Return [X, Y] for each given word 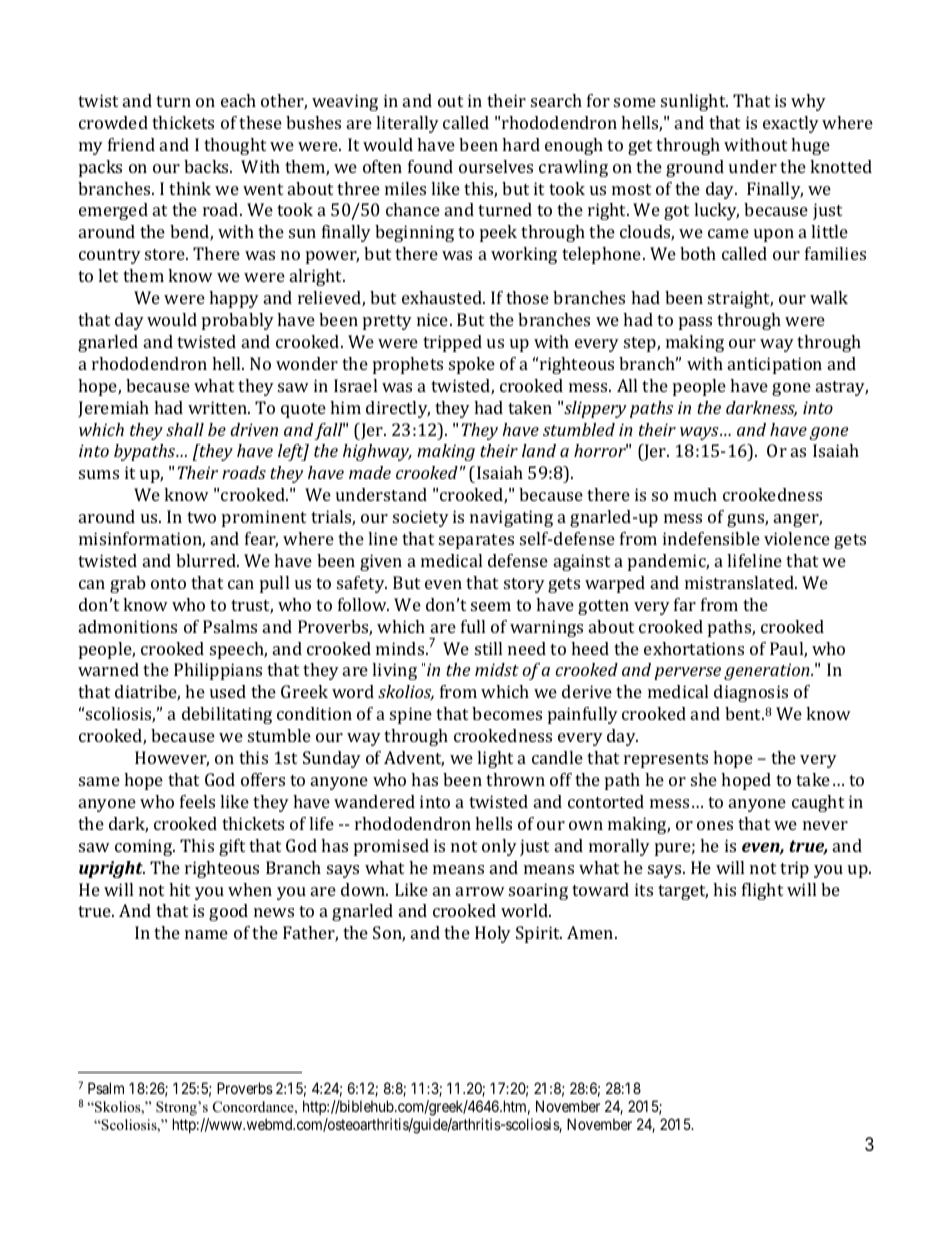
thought [235, 146]
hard [521, 144]
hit [179, 889]
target [683, 892]
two [201, 517]
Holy [493, 934]
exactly [791, 124]
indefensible [711, 538]
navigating [511, 518]
